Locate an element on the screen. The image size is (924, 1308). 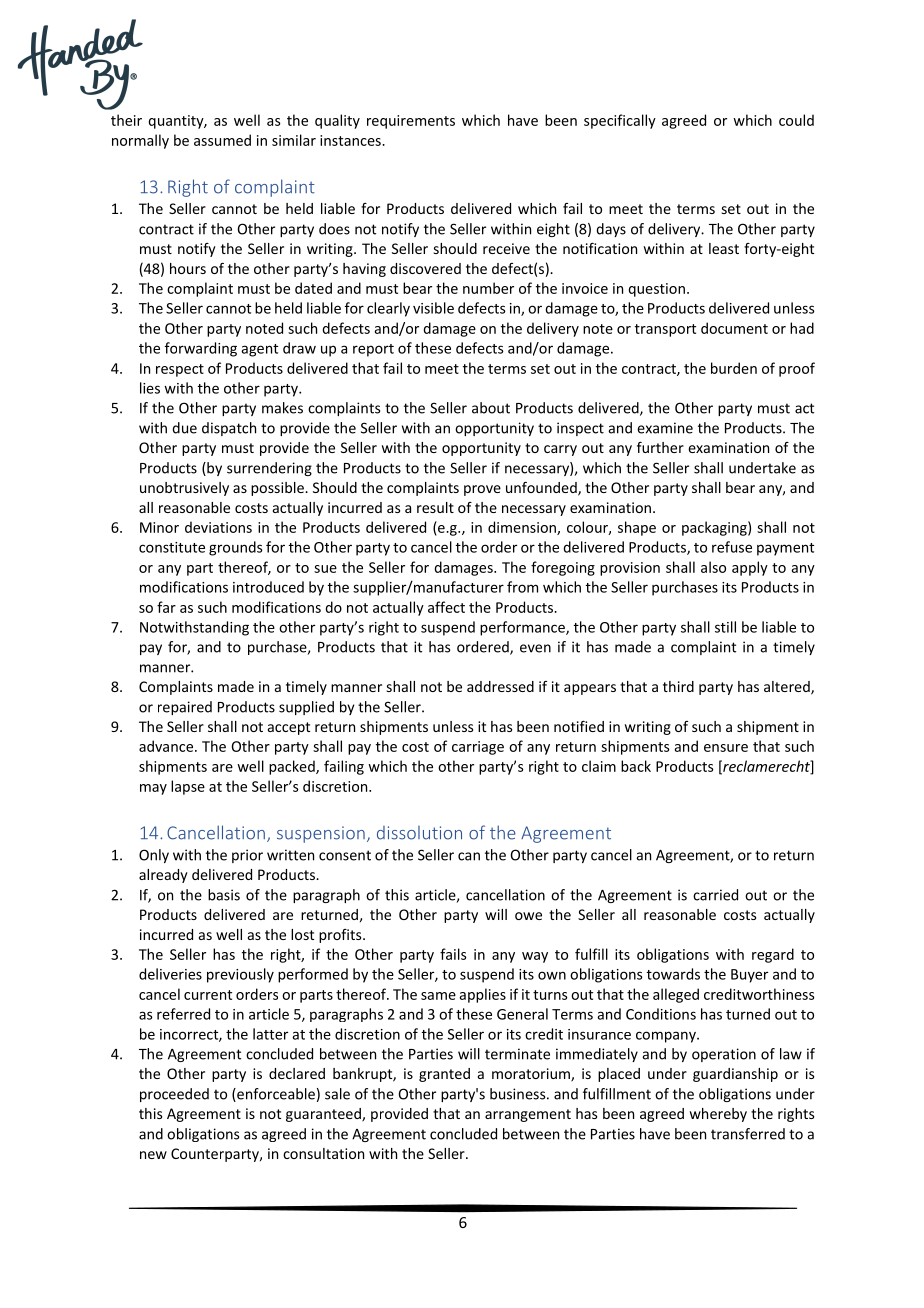
requirements is located at coordinates (411, 122).
